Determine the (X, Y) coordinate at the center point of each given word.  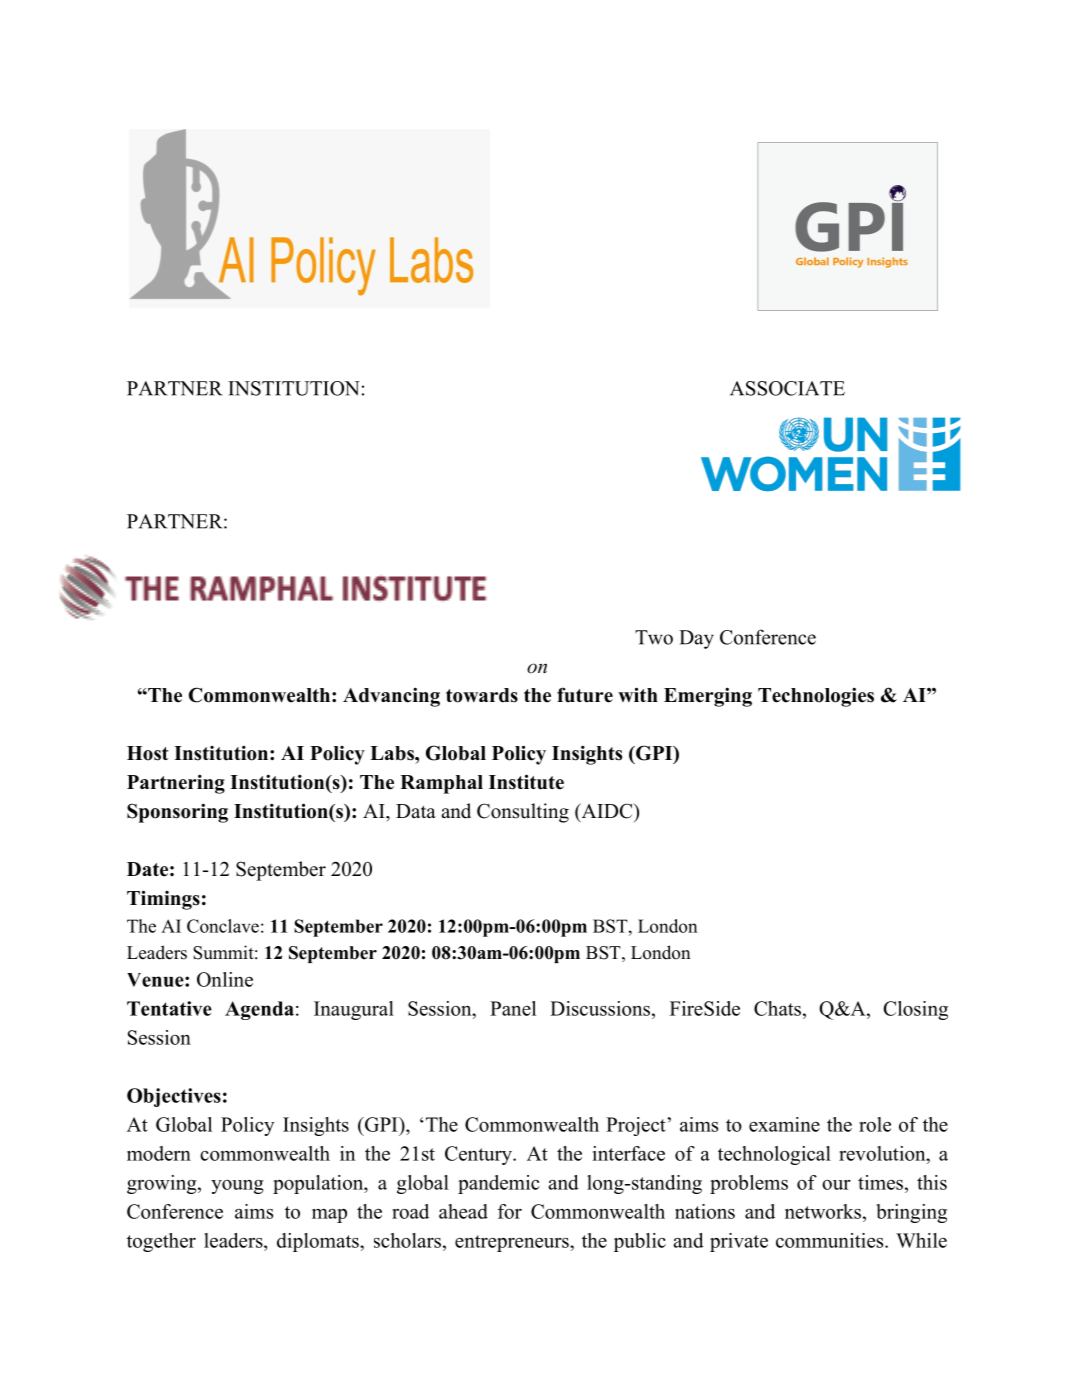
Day (696, 639)
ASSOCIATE (787, 388)
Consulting (523, 813)
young (237, 1187)
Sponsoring (177, 813)
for (510, 1211)
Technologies (816, 697)
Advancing (391, 697)
